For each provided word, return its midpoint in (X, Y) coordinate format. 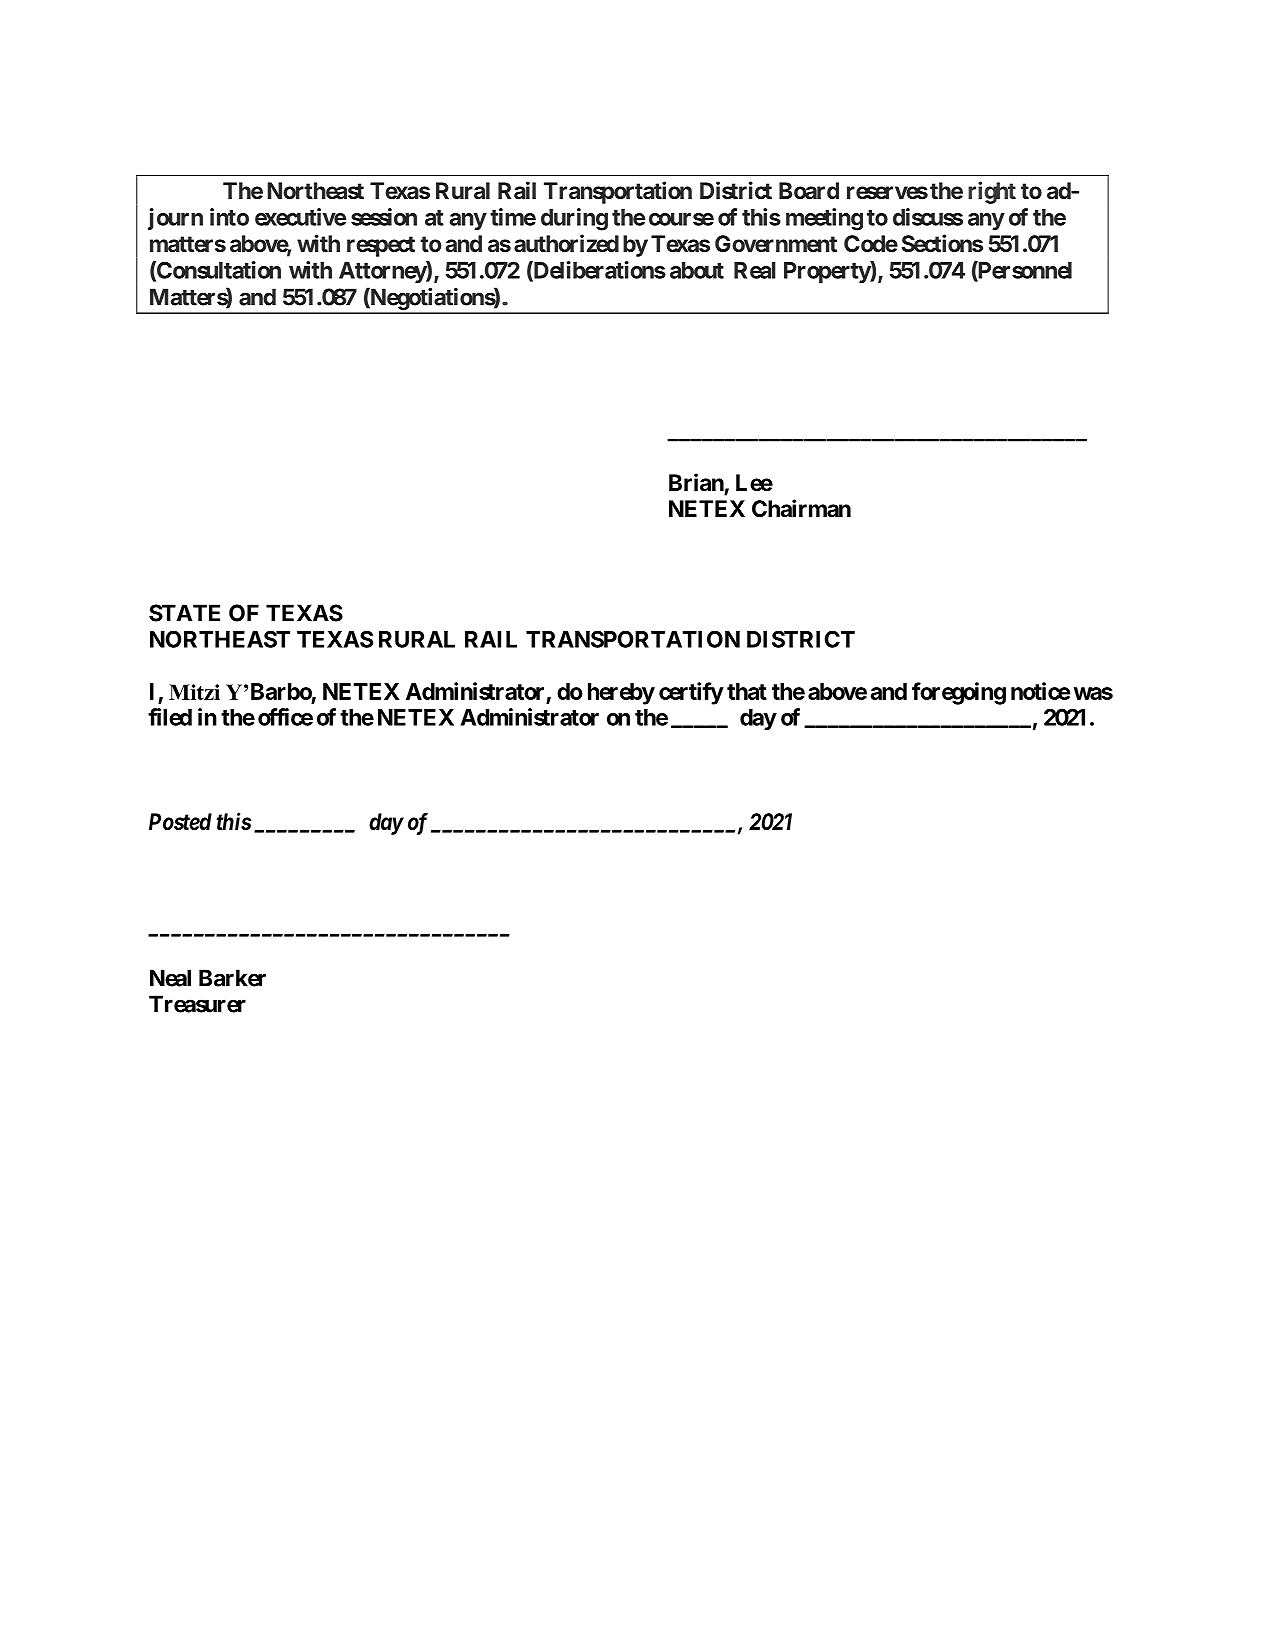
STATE (184, 613)
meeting (824, 219)
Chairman (801, 508)
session (384, 217)
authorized (566, 243)
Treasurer (197, 1004)
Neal (170, 978)
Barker (232, 978)
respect (381, 246)
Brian (696, 482)
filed (170, 717)
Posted (180, 822)
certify (691, 693)
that (747, 691)
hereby (621, 694)
